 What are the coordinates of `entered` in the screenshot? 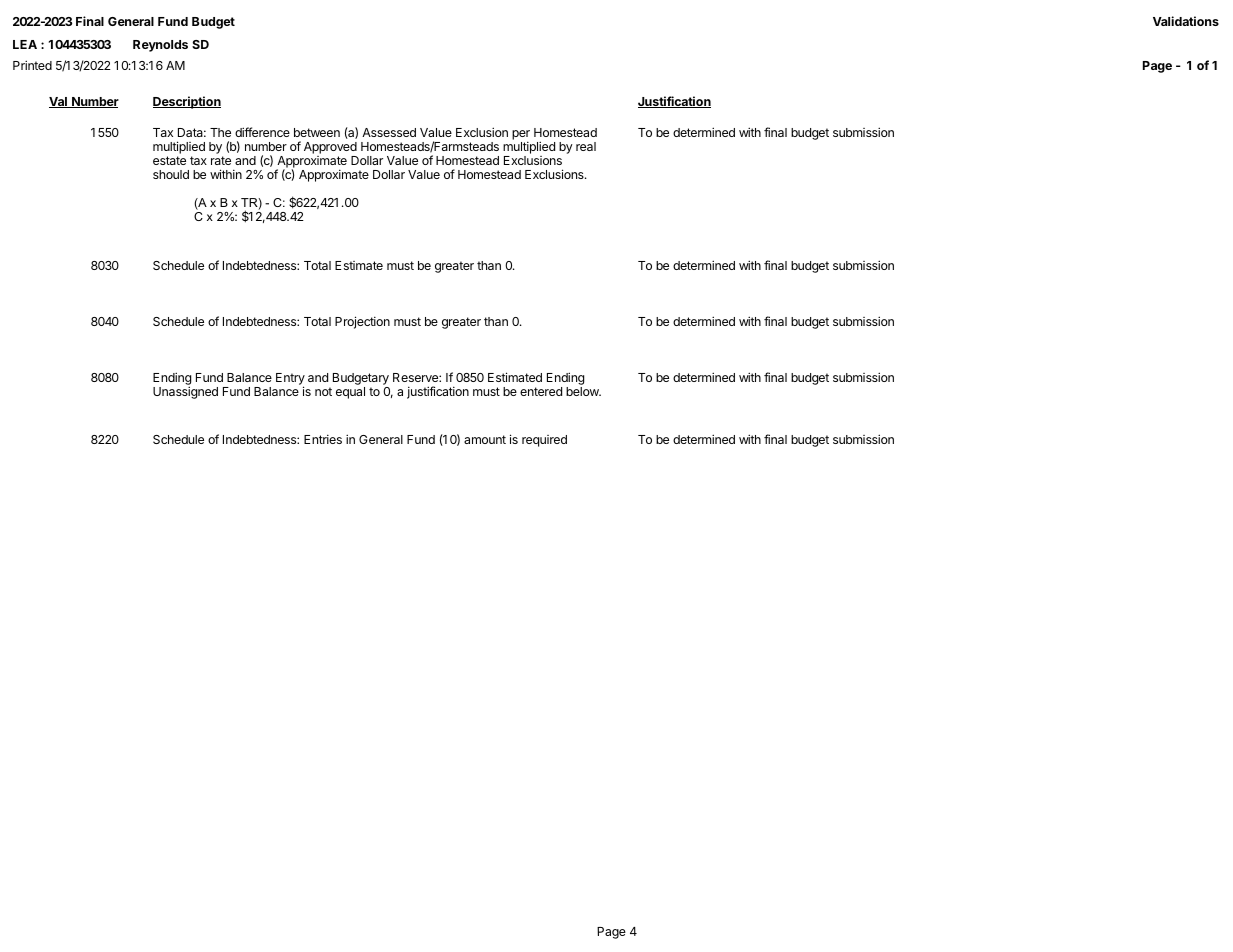 It's located at (541, 391).
